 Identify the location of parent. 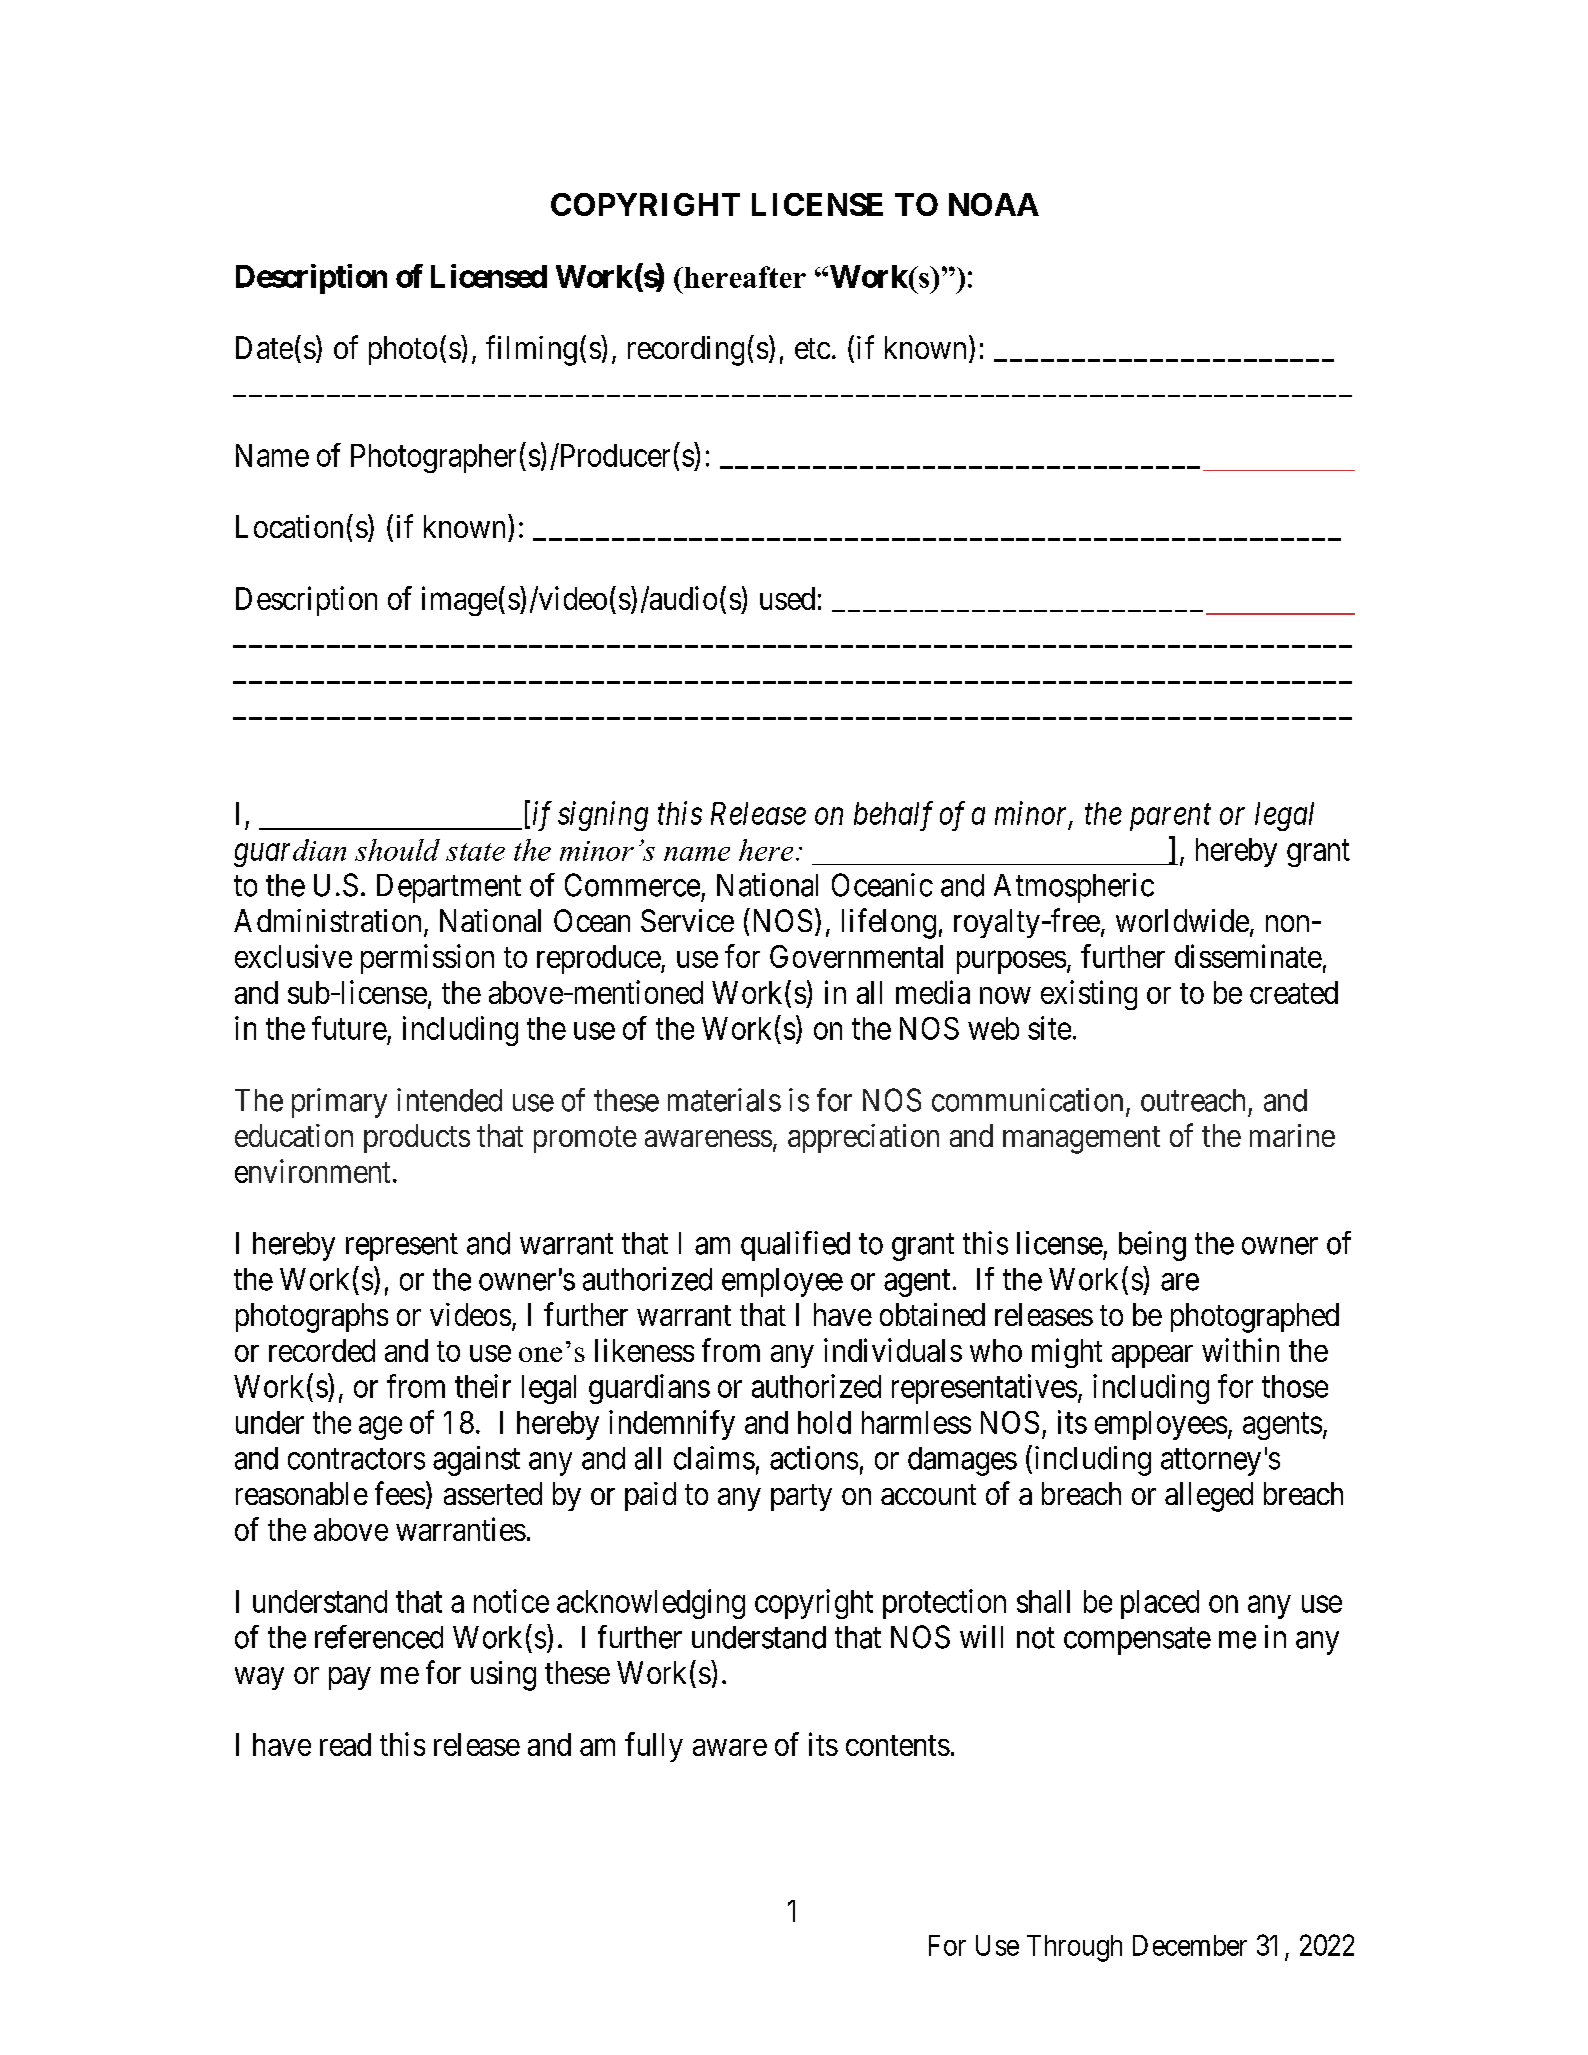
(1170, 818).
